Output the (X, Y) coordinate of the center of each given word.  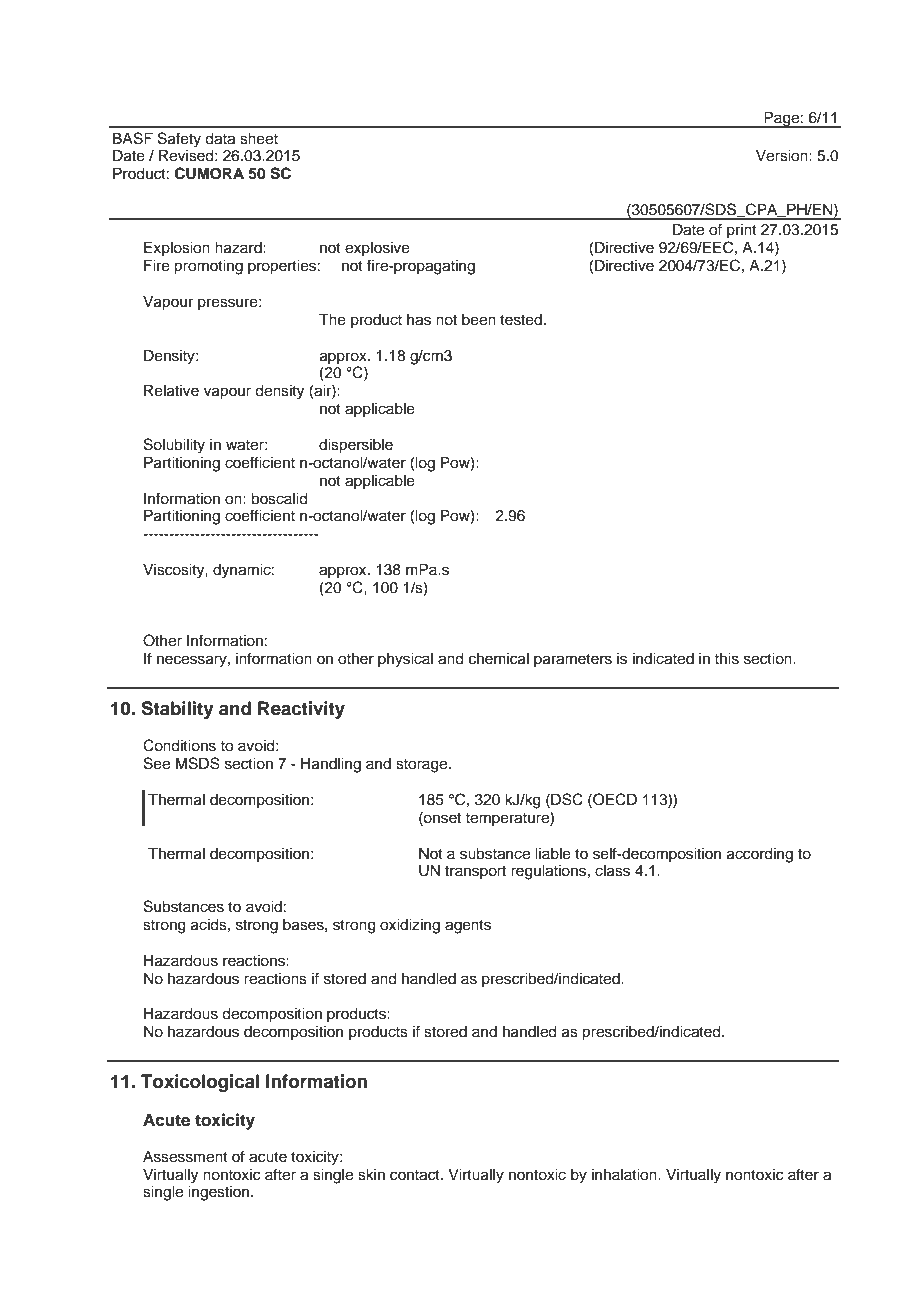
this (726, 659)
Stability (177, 710)
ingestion (220, 1193)
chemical (499, 659)
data (220, 139)
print (742, 231)
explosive (377, 249)
